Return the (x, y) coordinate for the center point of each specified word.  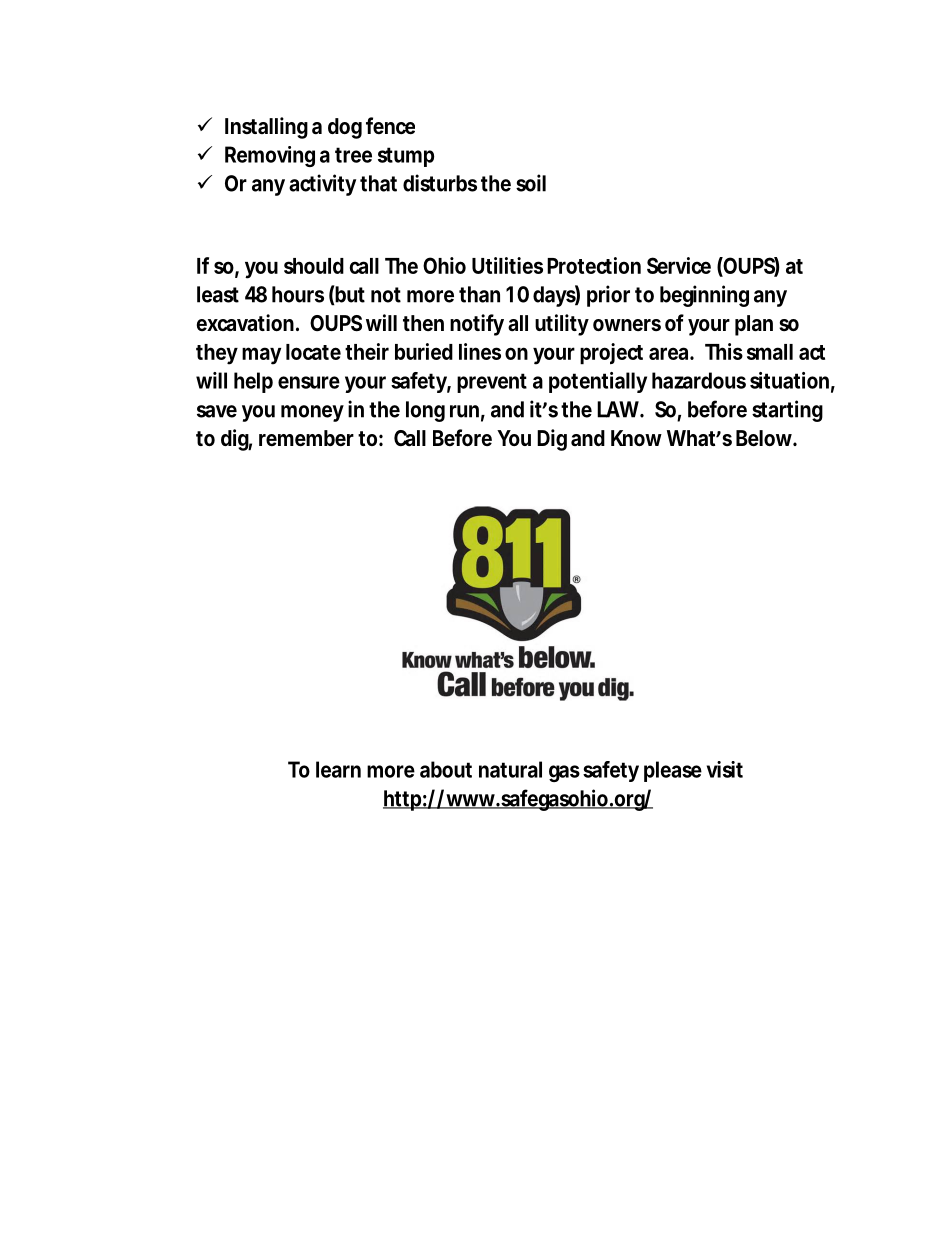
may (261, 356)
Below (766, 438)
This (724, 351)
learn (338, 769)
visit (725, 769)
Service (679, 265)
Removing (270, 156)
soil (531, 183)
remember (306, 438)
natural (510, 769)
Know (636, 438)
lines (480, 351)
